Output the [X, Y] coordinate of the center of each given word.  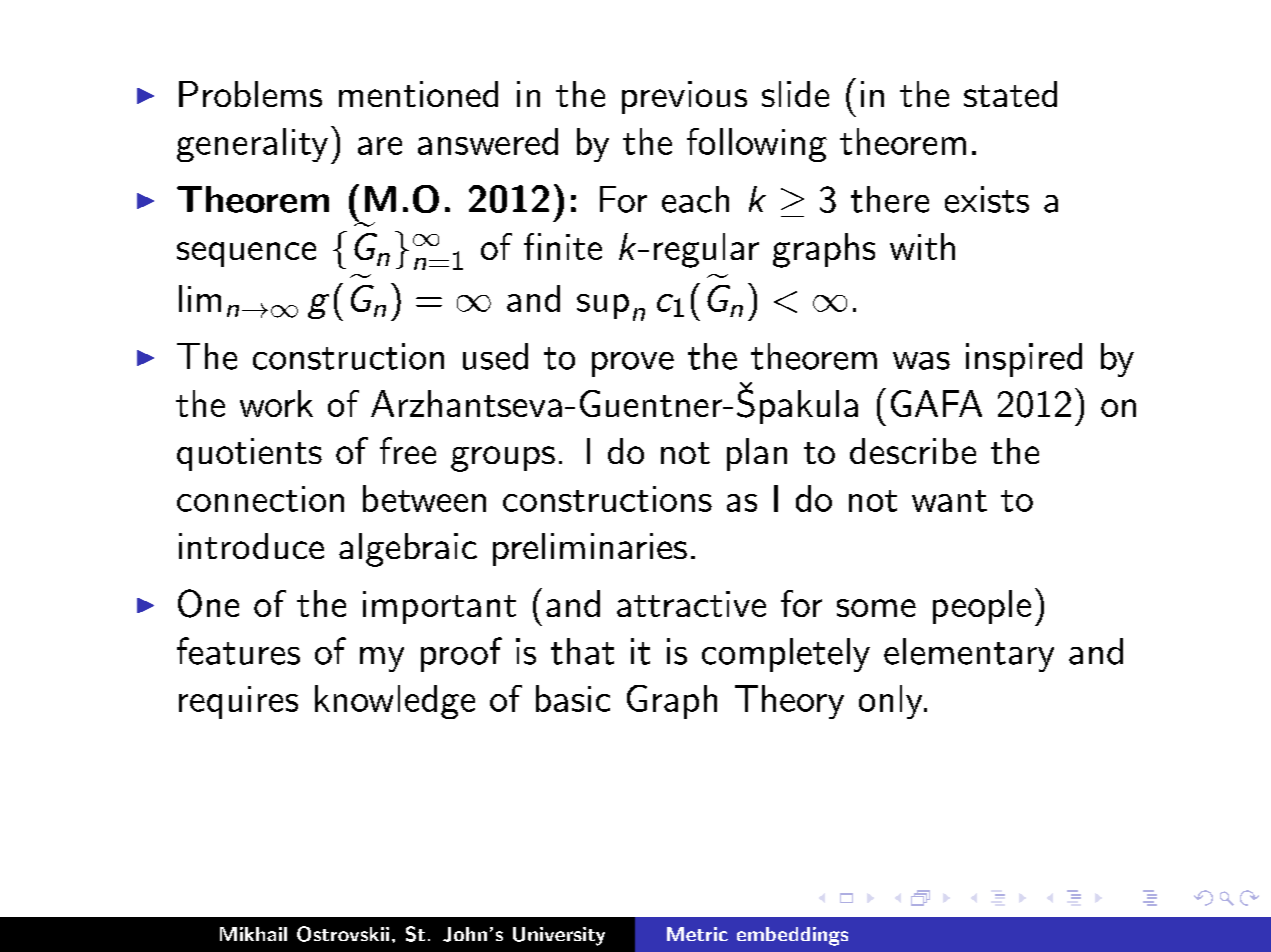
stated [1010, 94]
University [559, 936]
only [890, 702]
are [380, 146]
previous [684, 97]
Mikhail [253, 934]
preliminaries [590, 549]
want [949, 501]
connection [260, 499]
